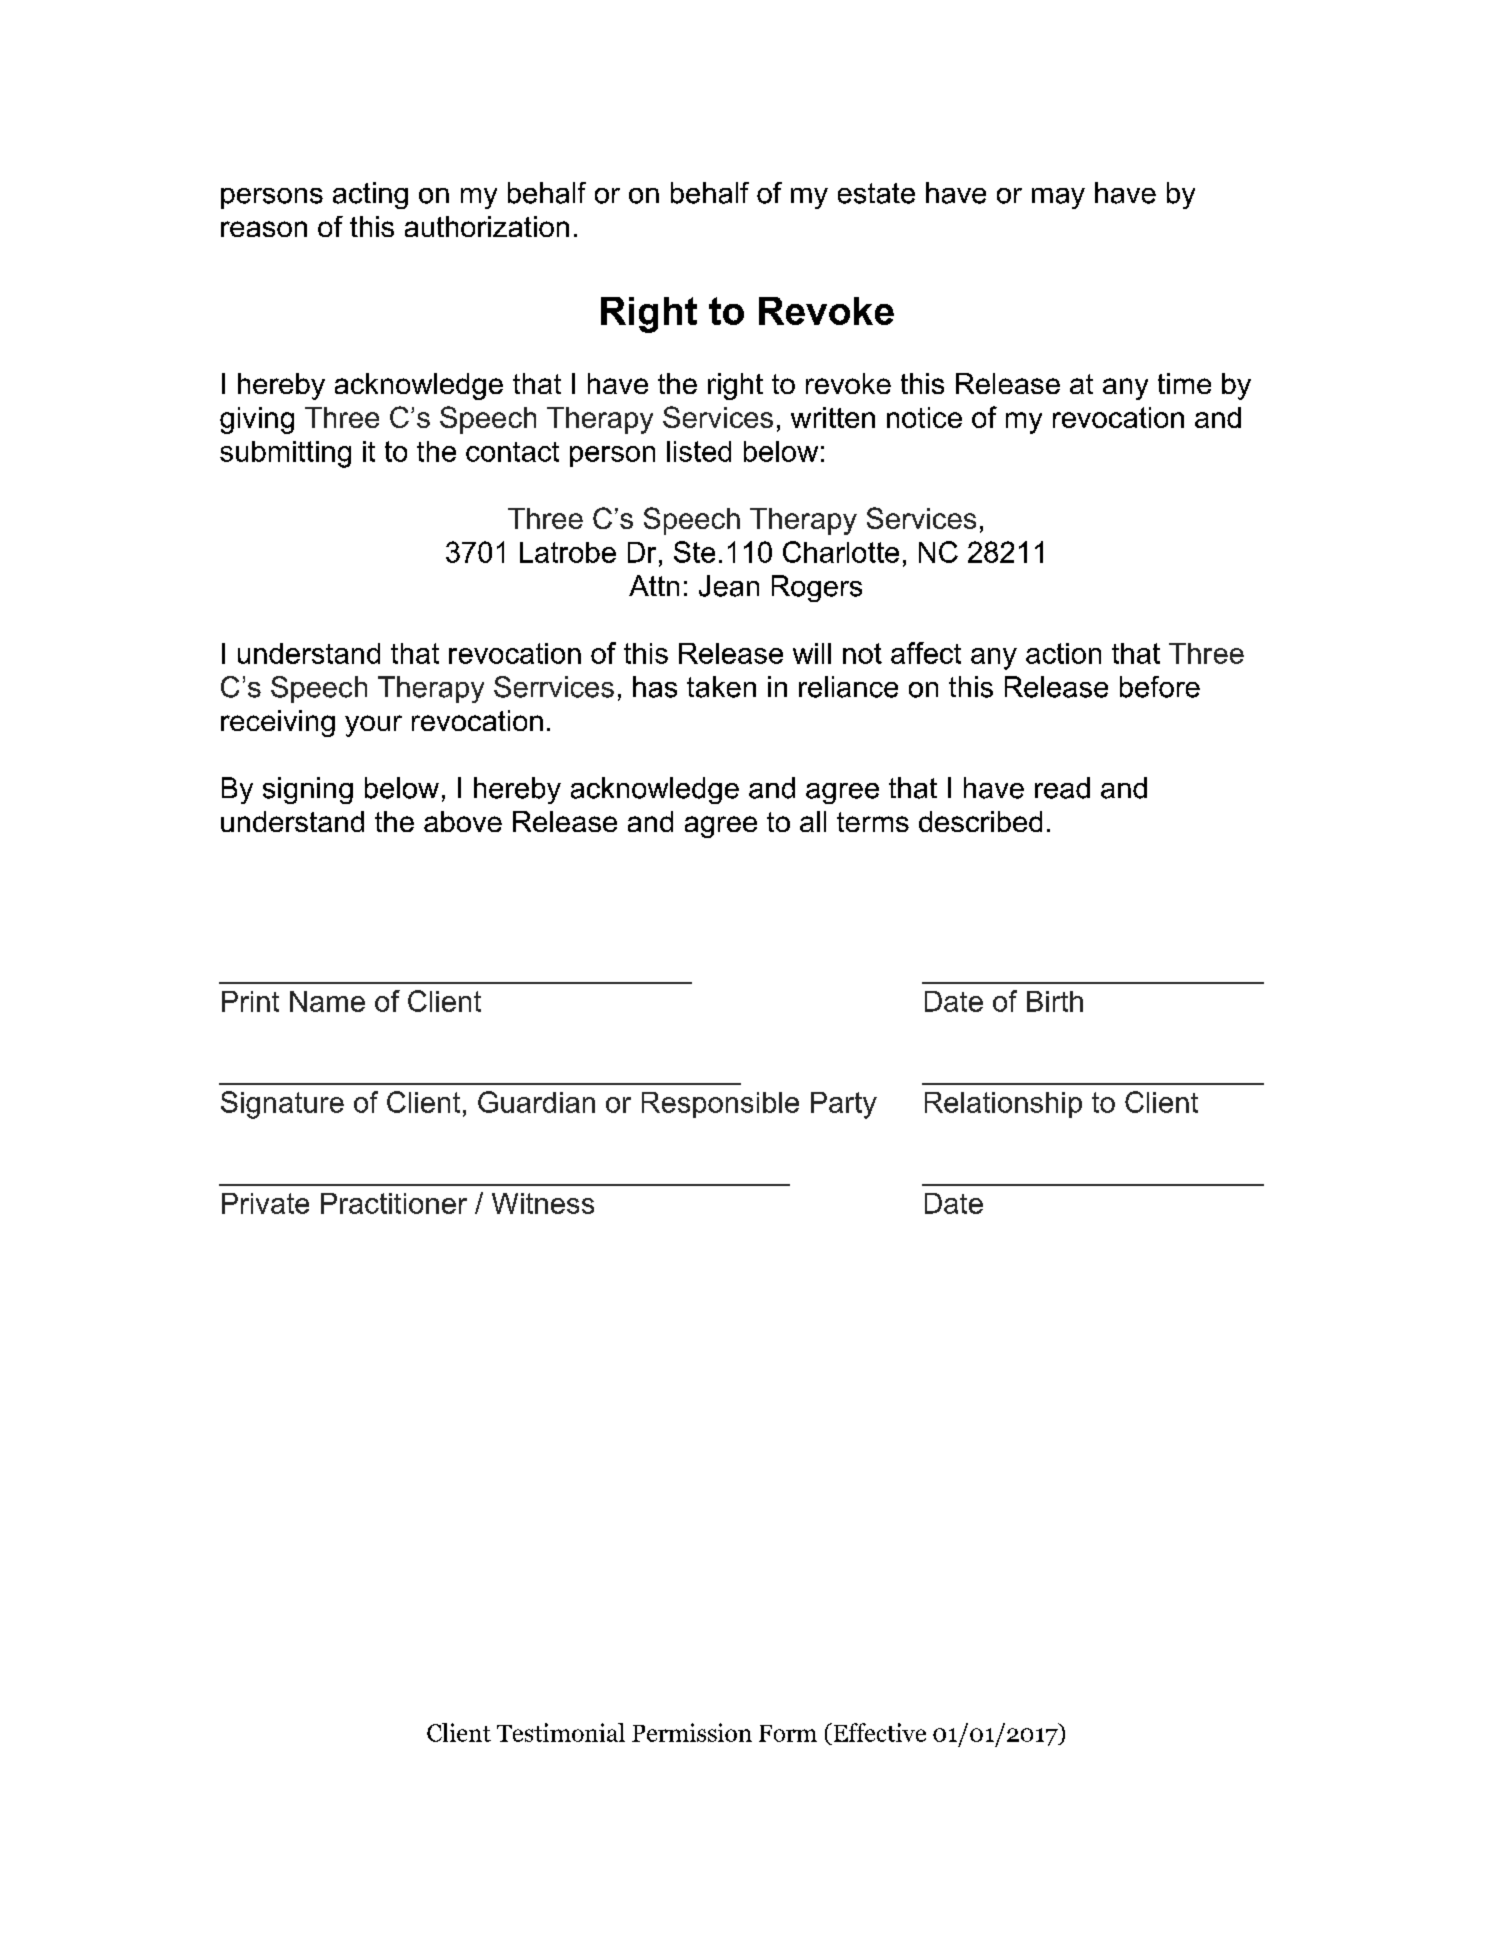 This screenshot has height=1933, width=1493. What do you see at coordinates (876, 193) in the screenshot?
I see `estate` at bounding box center [876, 193].
